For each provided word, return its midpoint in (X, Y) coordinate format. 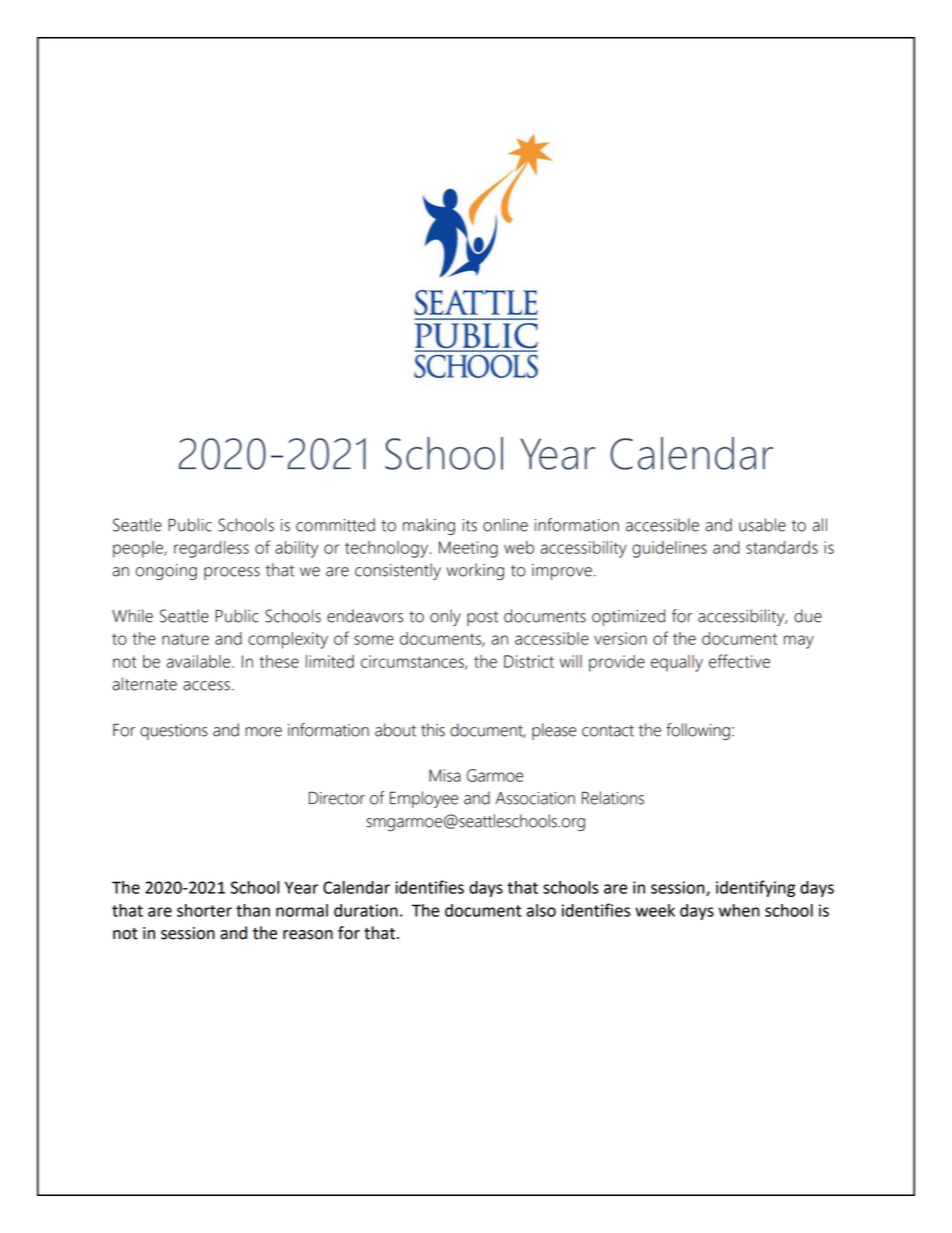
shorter (204, 910)
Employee (424, 799)
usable (762, 525)
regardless (211, 549)
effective (739, 661)
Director (337, 798)
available (199, 661)
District (529, 661)
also (541, 910)
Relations (613, 798)
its (469, 525)
